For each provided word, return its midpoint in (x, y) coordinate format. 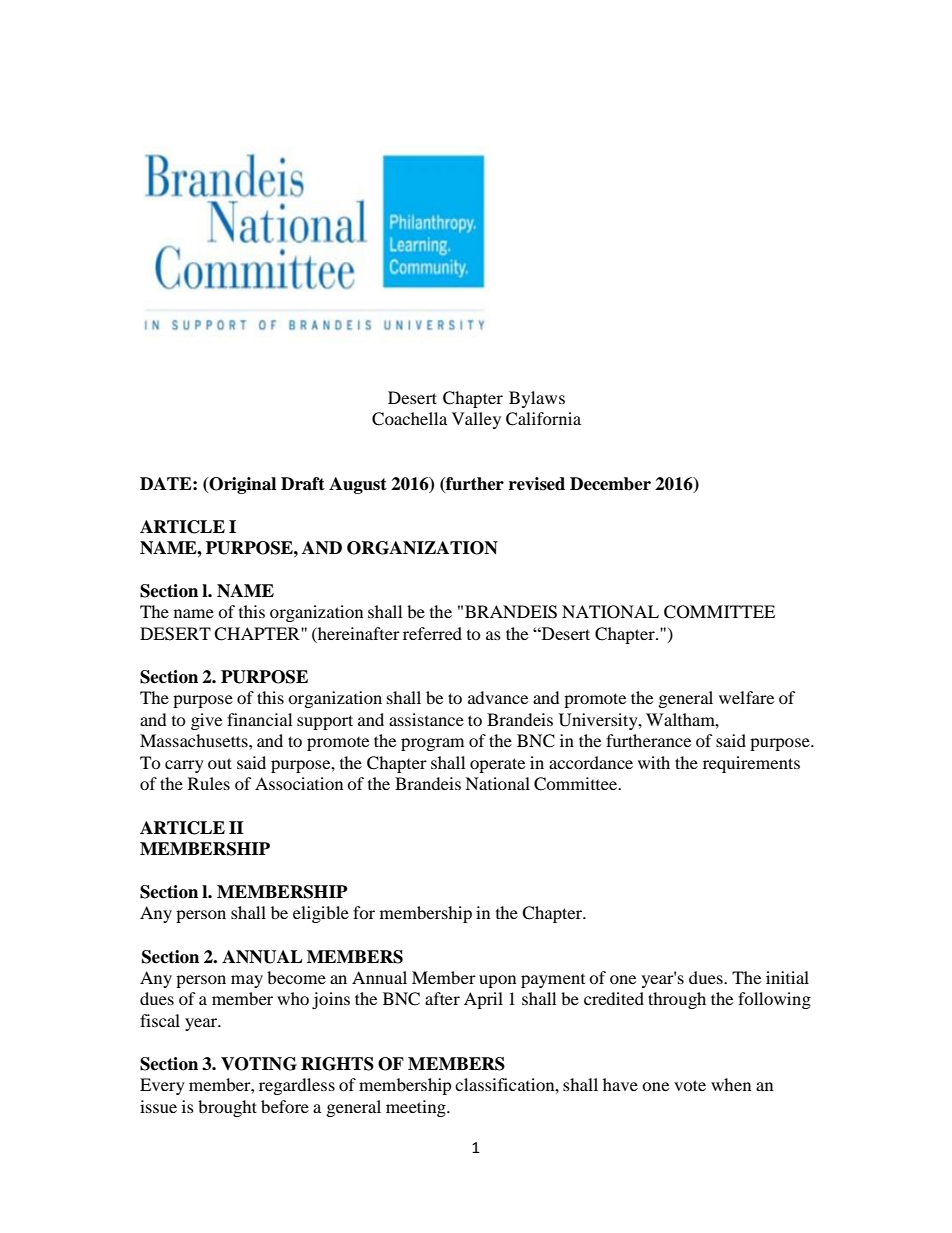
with (654, 762)
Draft (303, 484)
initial (787, 977)
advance (498, 697)
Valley (476, 420)
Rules (209, 783)
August (358, 485)
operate (497, 765)
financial (259, 719)
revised (537, 484)
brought (227, 1108)
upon (497, 981)
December (610, 484)
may (247, 981)
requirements (751, 764)
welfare (746, 697)
